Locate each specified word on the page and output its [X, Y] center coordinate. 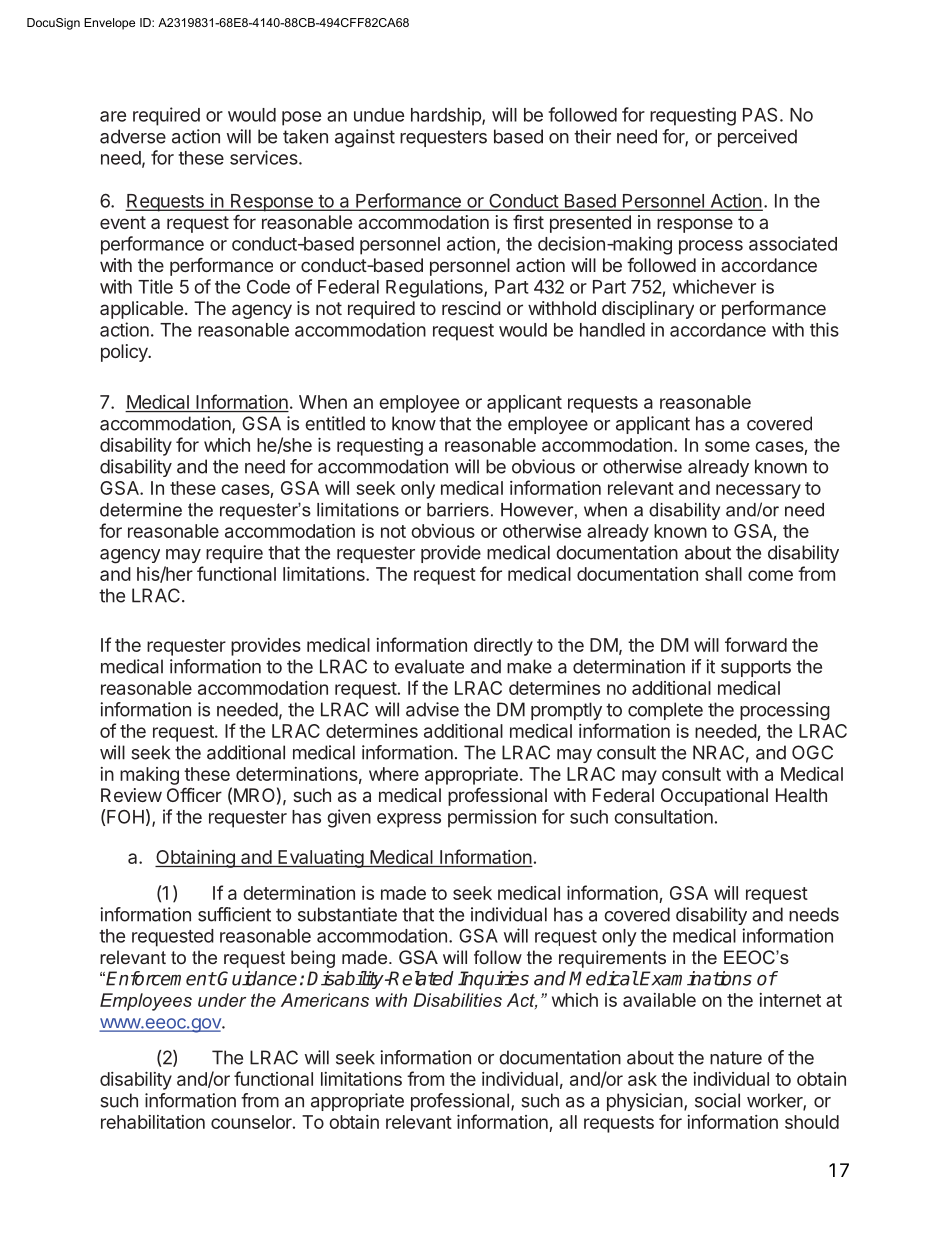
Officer [194, 795]
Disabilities [457, 1000]
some [727, 446]
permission [492, 818]
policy [125, 353]
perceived [757, 138]
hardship [447, 116]
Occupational [714, 797]
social [717, 1100]
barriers [458, 510]
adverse [133, 136]
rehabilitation [153, 1122]
